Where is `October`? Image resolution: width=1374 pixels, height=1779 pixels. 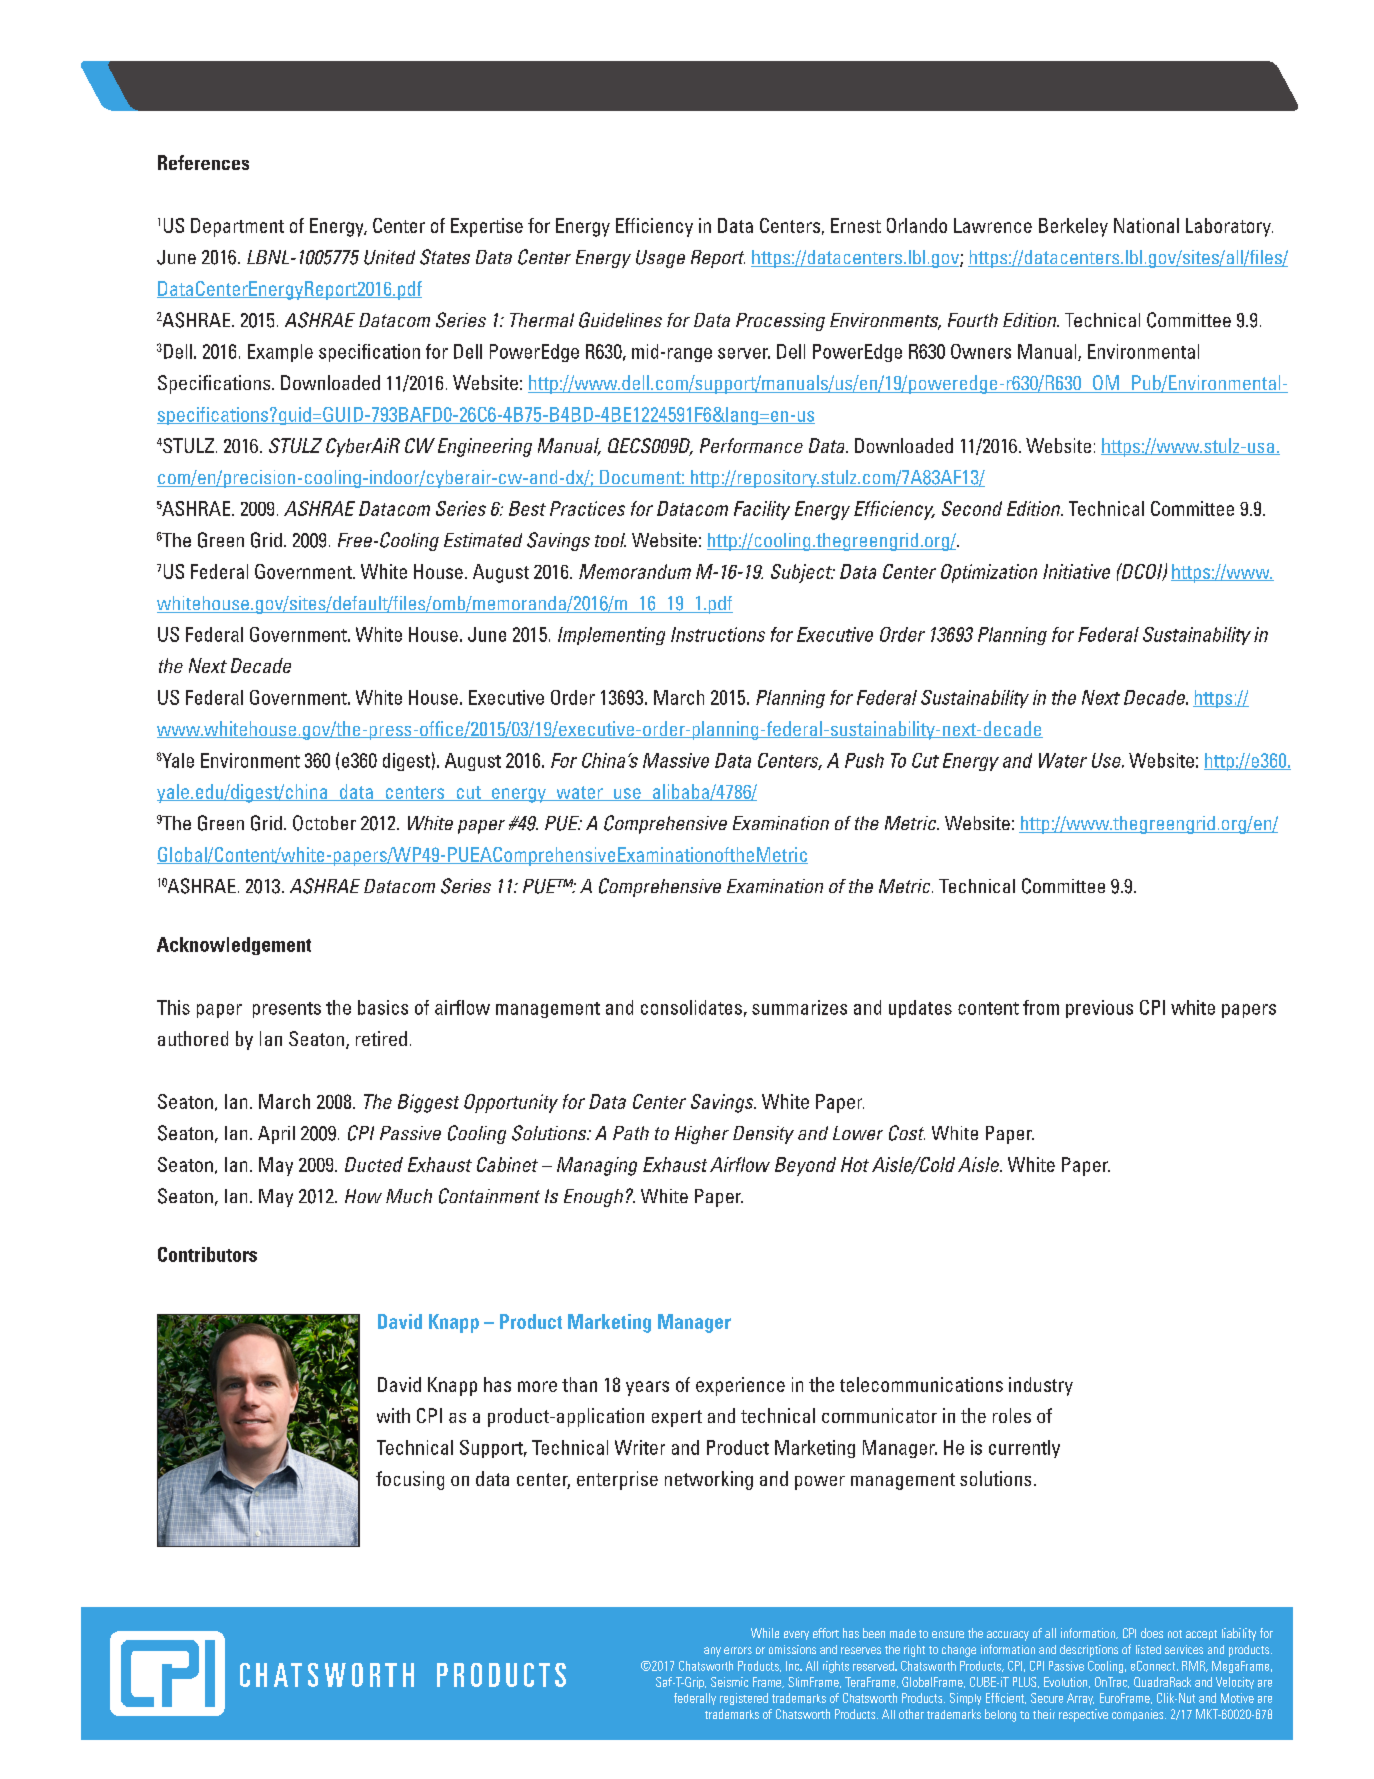 October is located at coordinates (324, 823).
